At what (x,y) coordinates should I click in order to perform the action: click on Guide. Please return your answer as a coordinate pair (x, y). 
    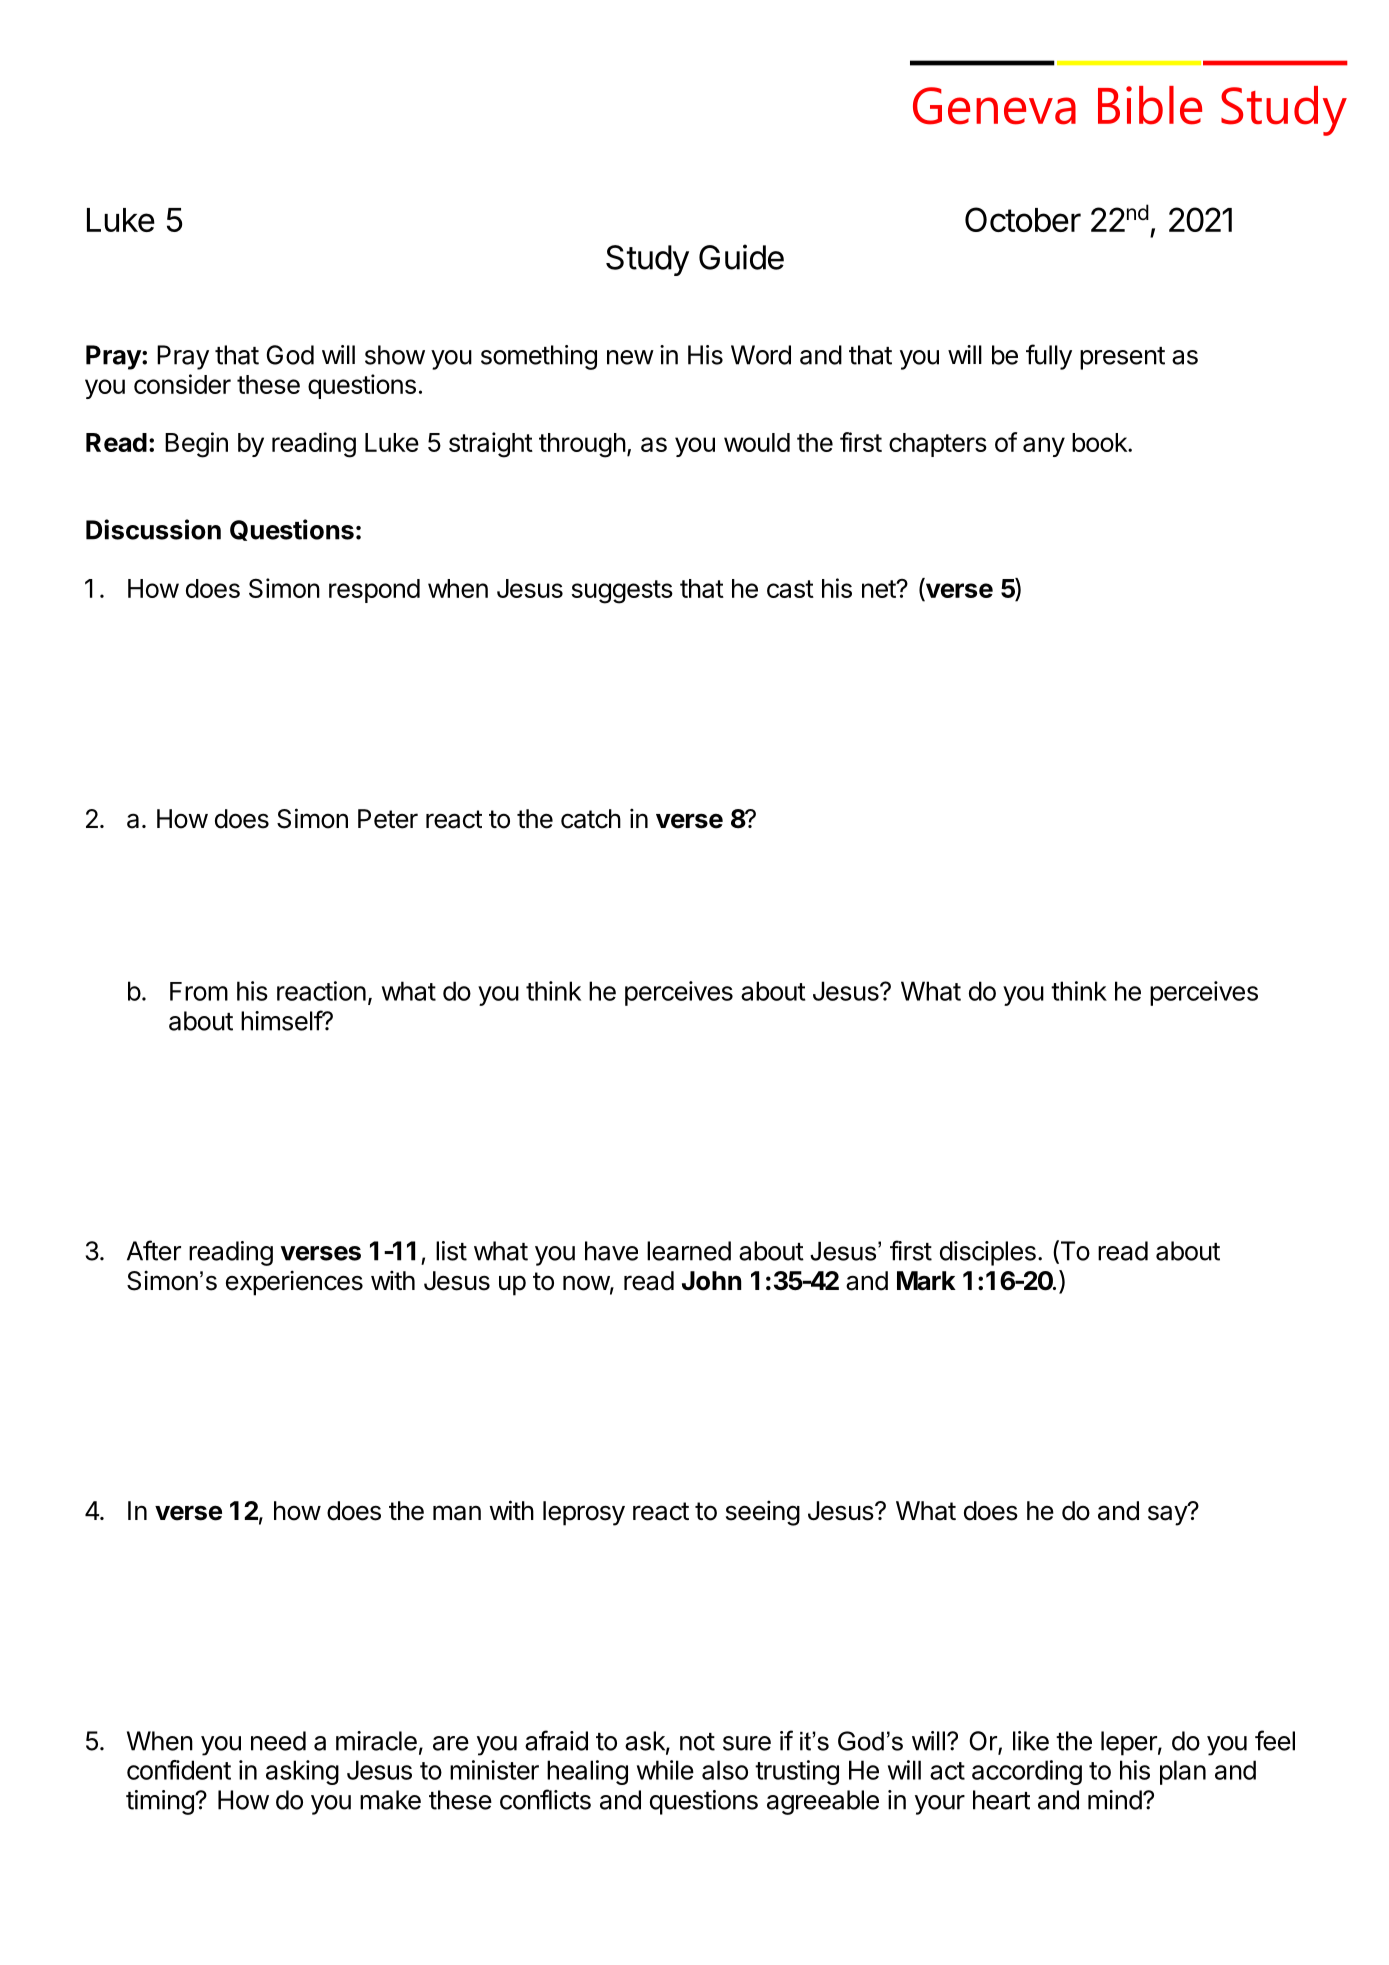
    Looking at the image, I should click on (741, 257).
